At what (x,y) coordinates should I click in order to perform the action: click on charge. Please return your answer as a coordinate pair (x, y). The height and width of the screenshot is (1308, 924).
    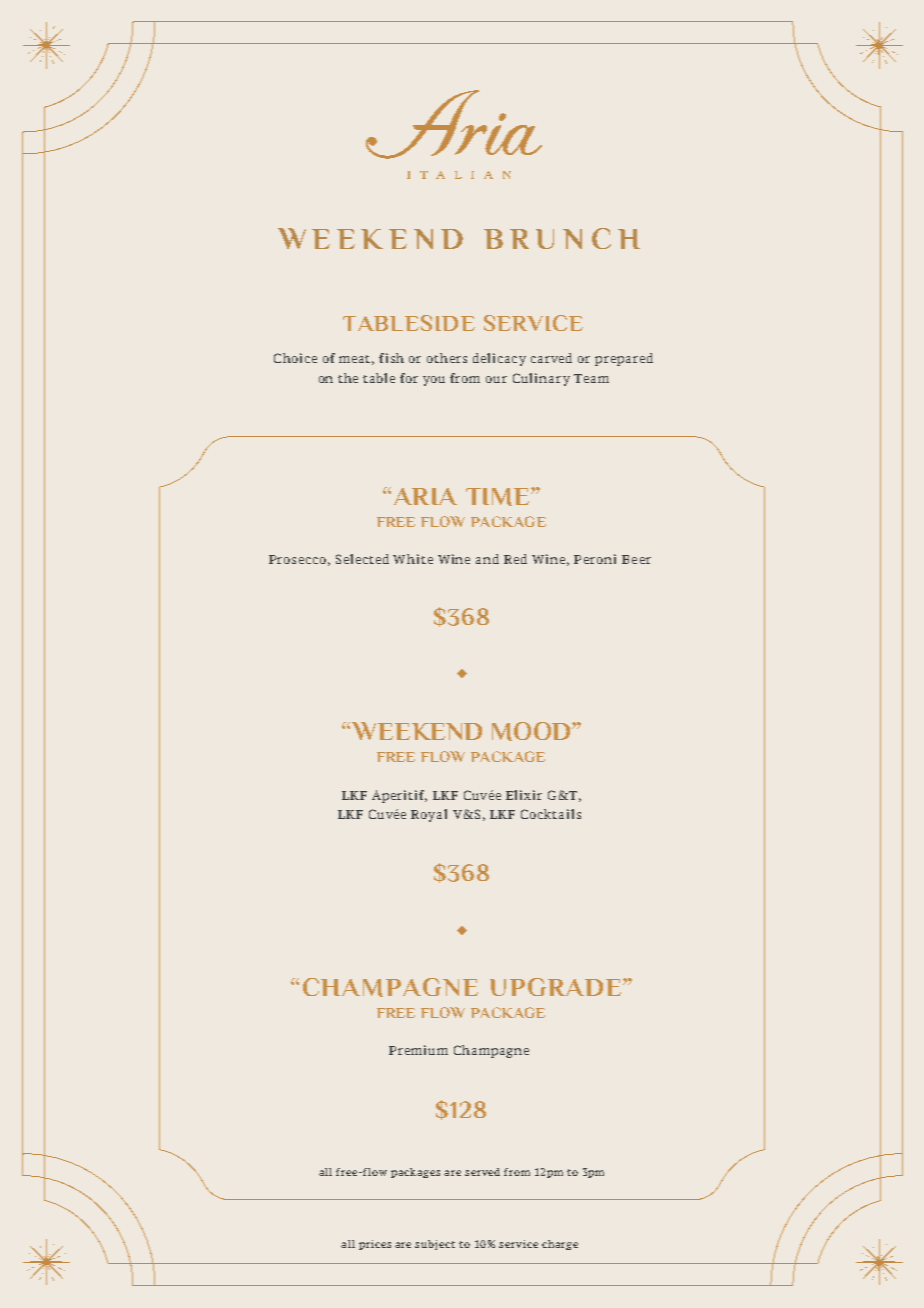
    Looking at the image, I should click on (560, 1245).
